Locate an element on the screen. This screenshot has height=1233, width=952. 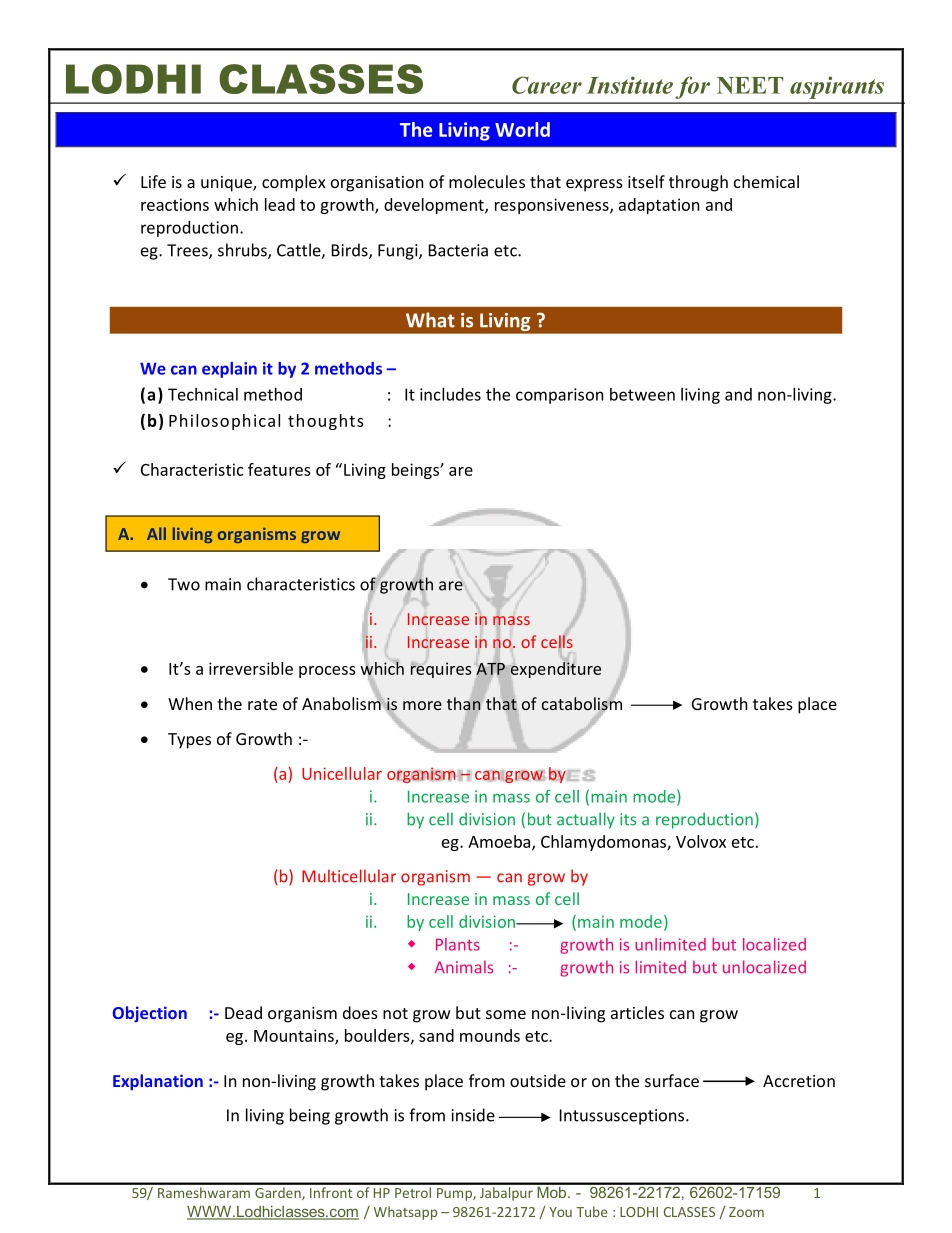
NEET is located at coordinates (750, 85).
